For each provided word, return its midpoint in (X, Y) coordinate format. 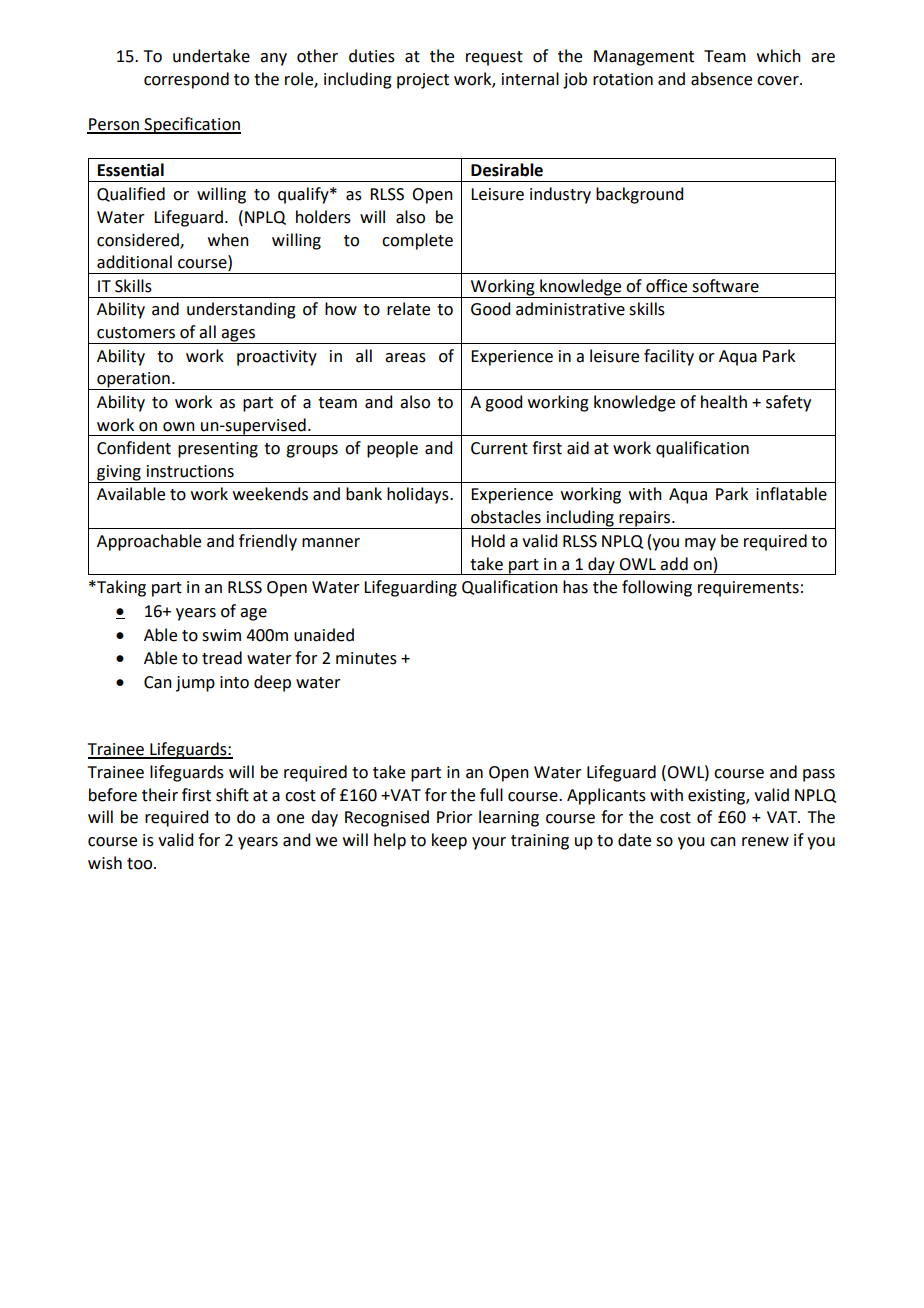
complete (417, 241)
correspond (186, 80)
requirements (748, 589)
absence (721, 79)
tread (222, 658)
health (724, 402)
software (725, 286)
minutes (366, 658)
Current (499, 448)
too (141, 864)
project (423, 81)
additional (134, 262)
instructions (190, 471)
